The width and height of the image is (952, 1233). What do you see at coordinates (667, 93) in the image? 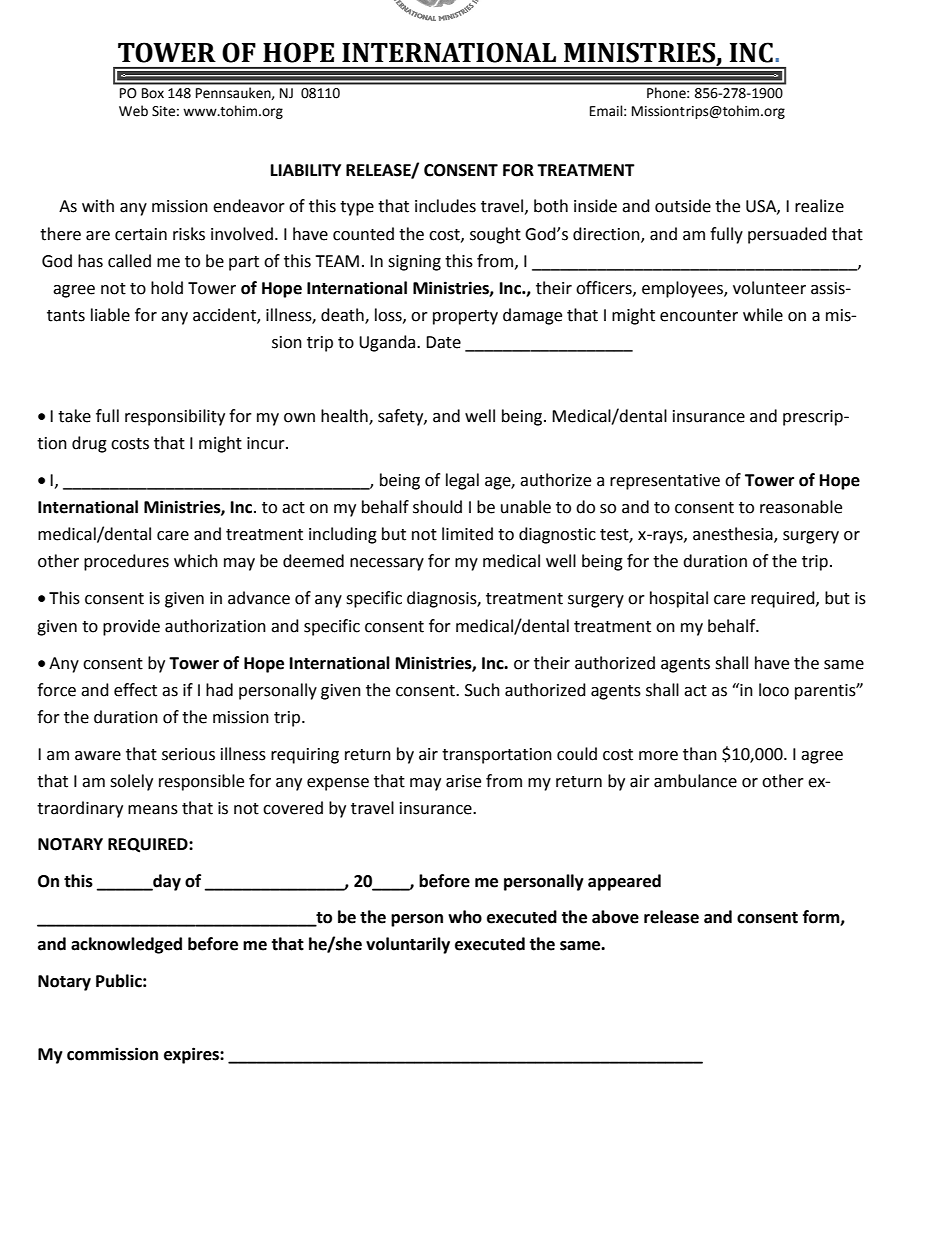
I see `Phone` at bounding box center [667, 93].
